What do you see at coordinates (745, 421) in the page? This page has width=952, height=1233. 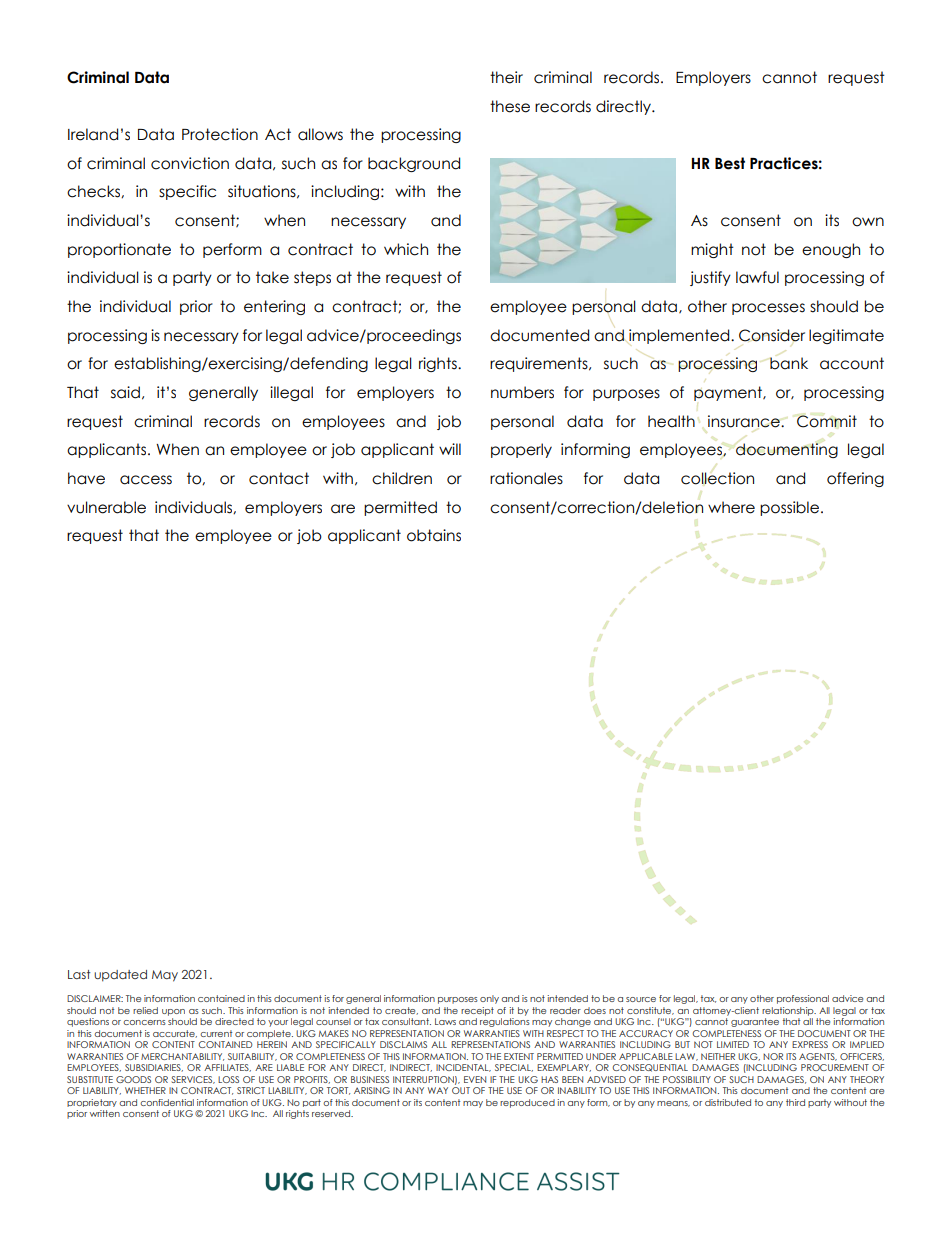 I see `insurance` at bounding box center [745, 421].
